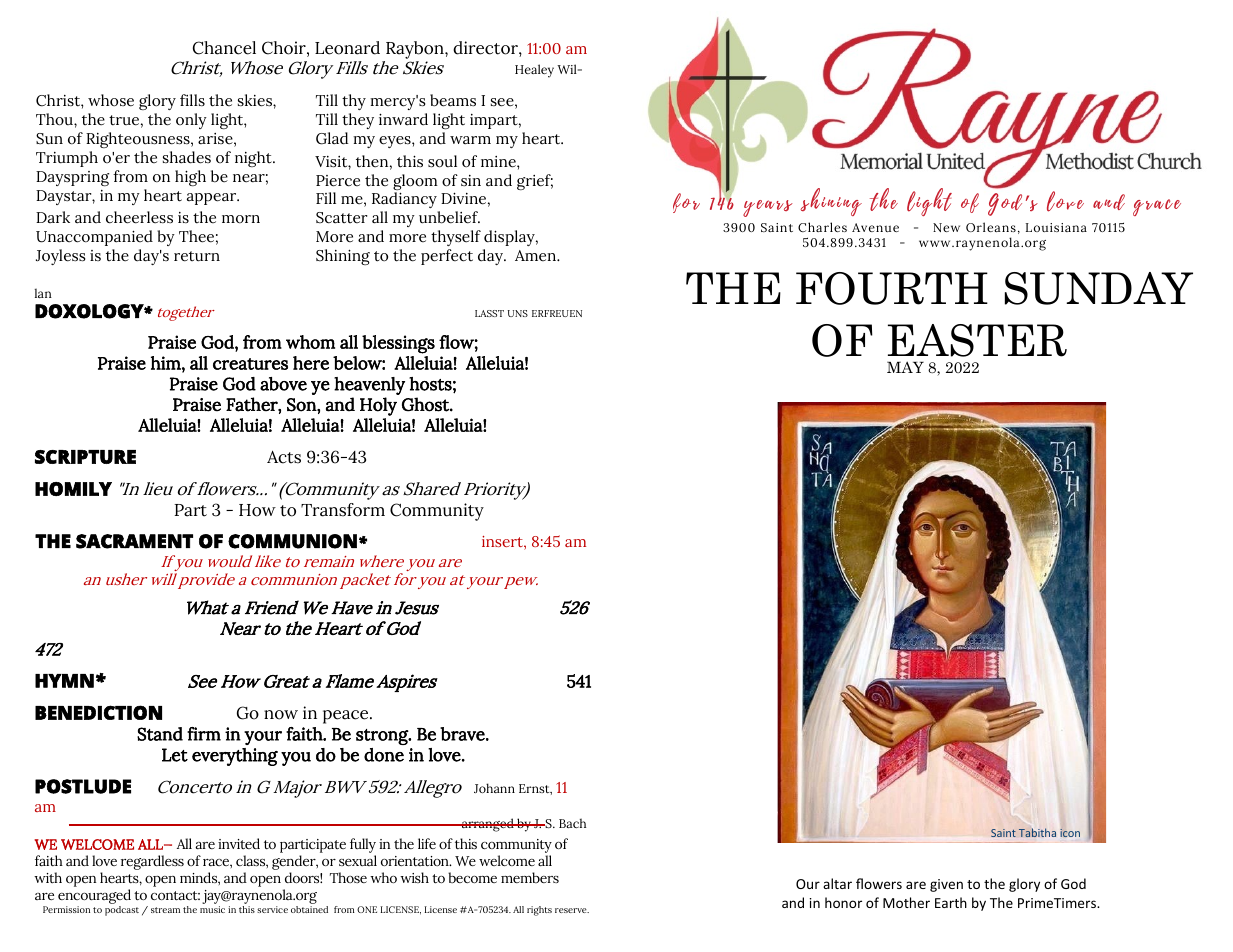 The image size is (1233, 952). Describe the element at coordinates (991, 227) in the screenshot. I see `Orleans` at that location.
